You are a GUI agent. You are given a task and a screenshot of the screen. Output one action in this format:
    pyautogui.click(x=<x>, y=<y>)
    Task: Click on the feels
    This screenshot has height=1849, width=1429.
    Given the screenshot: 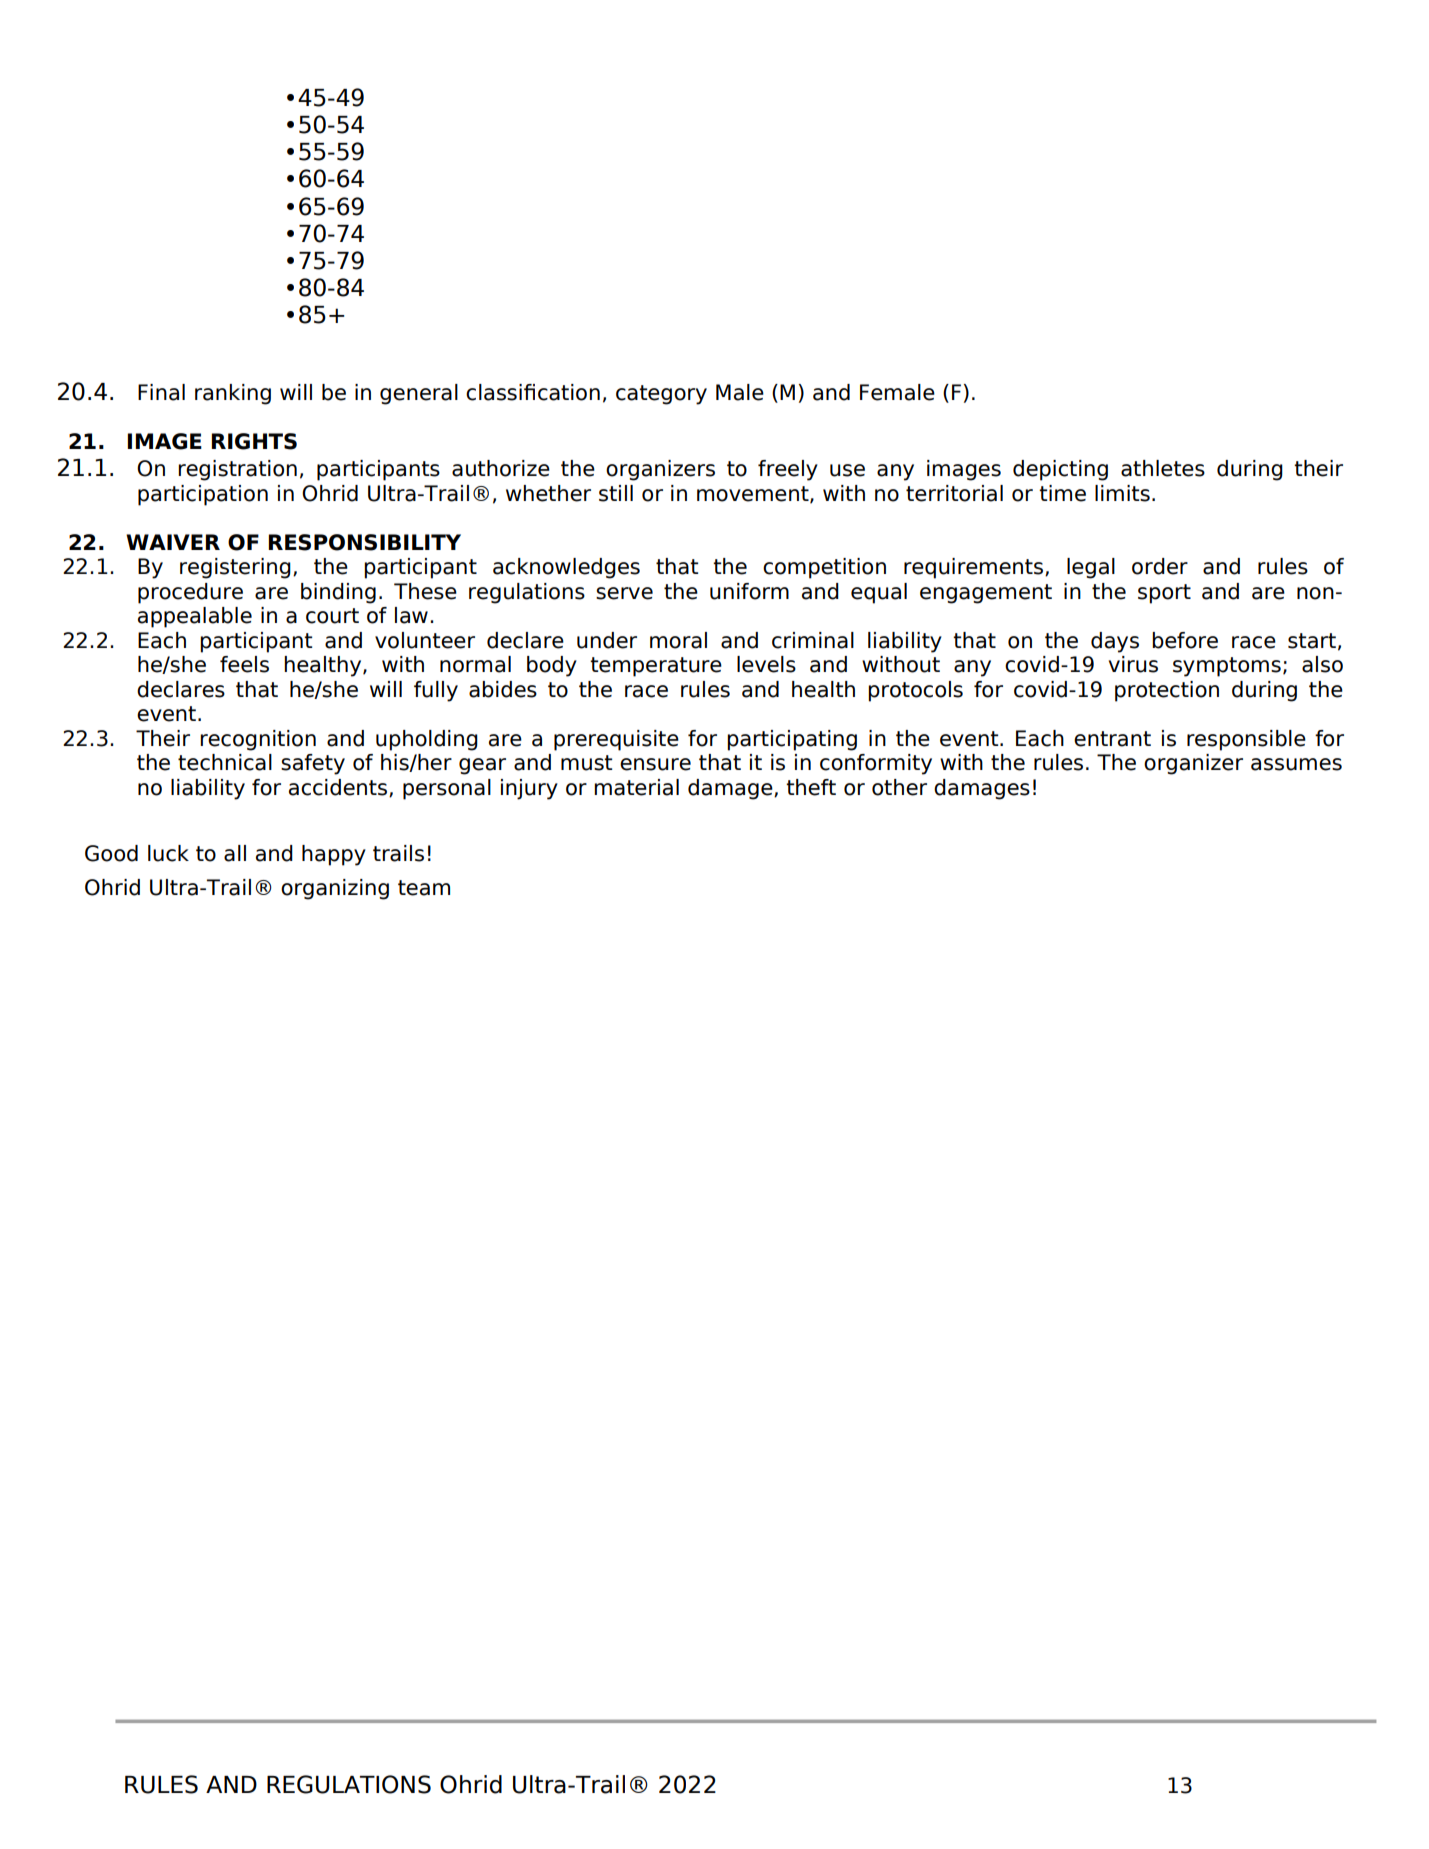 What is the action you would take?
    pyautogui.click(x=244, y=664)
